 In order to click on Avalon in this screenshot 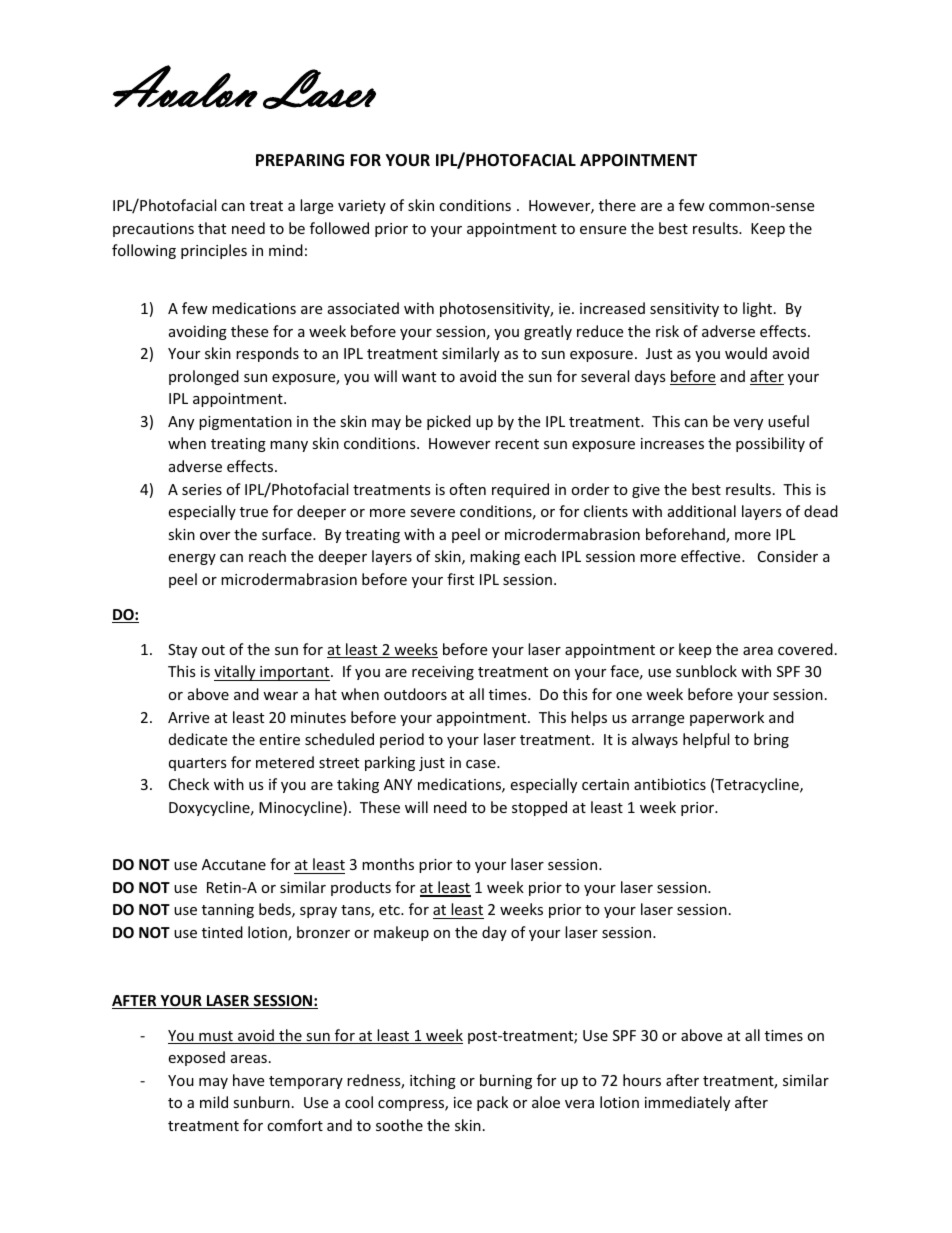, I will do `click(185, 86)`.
